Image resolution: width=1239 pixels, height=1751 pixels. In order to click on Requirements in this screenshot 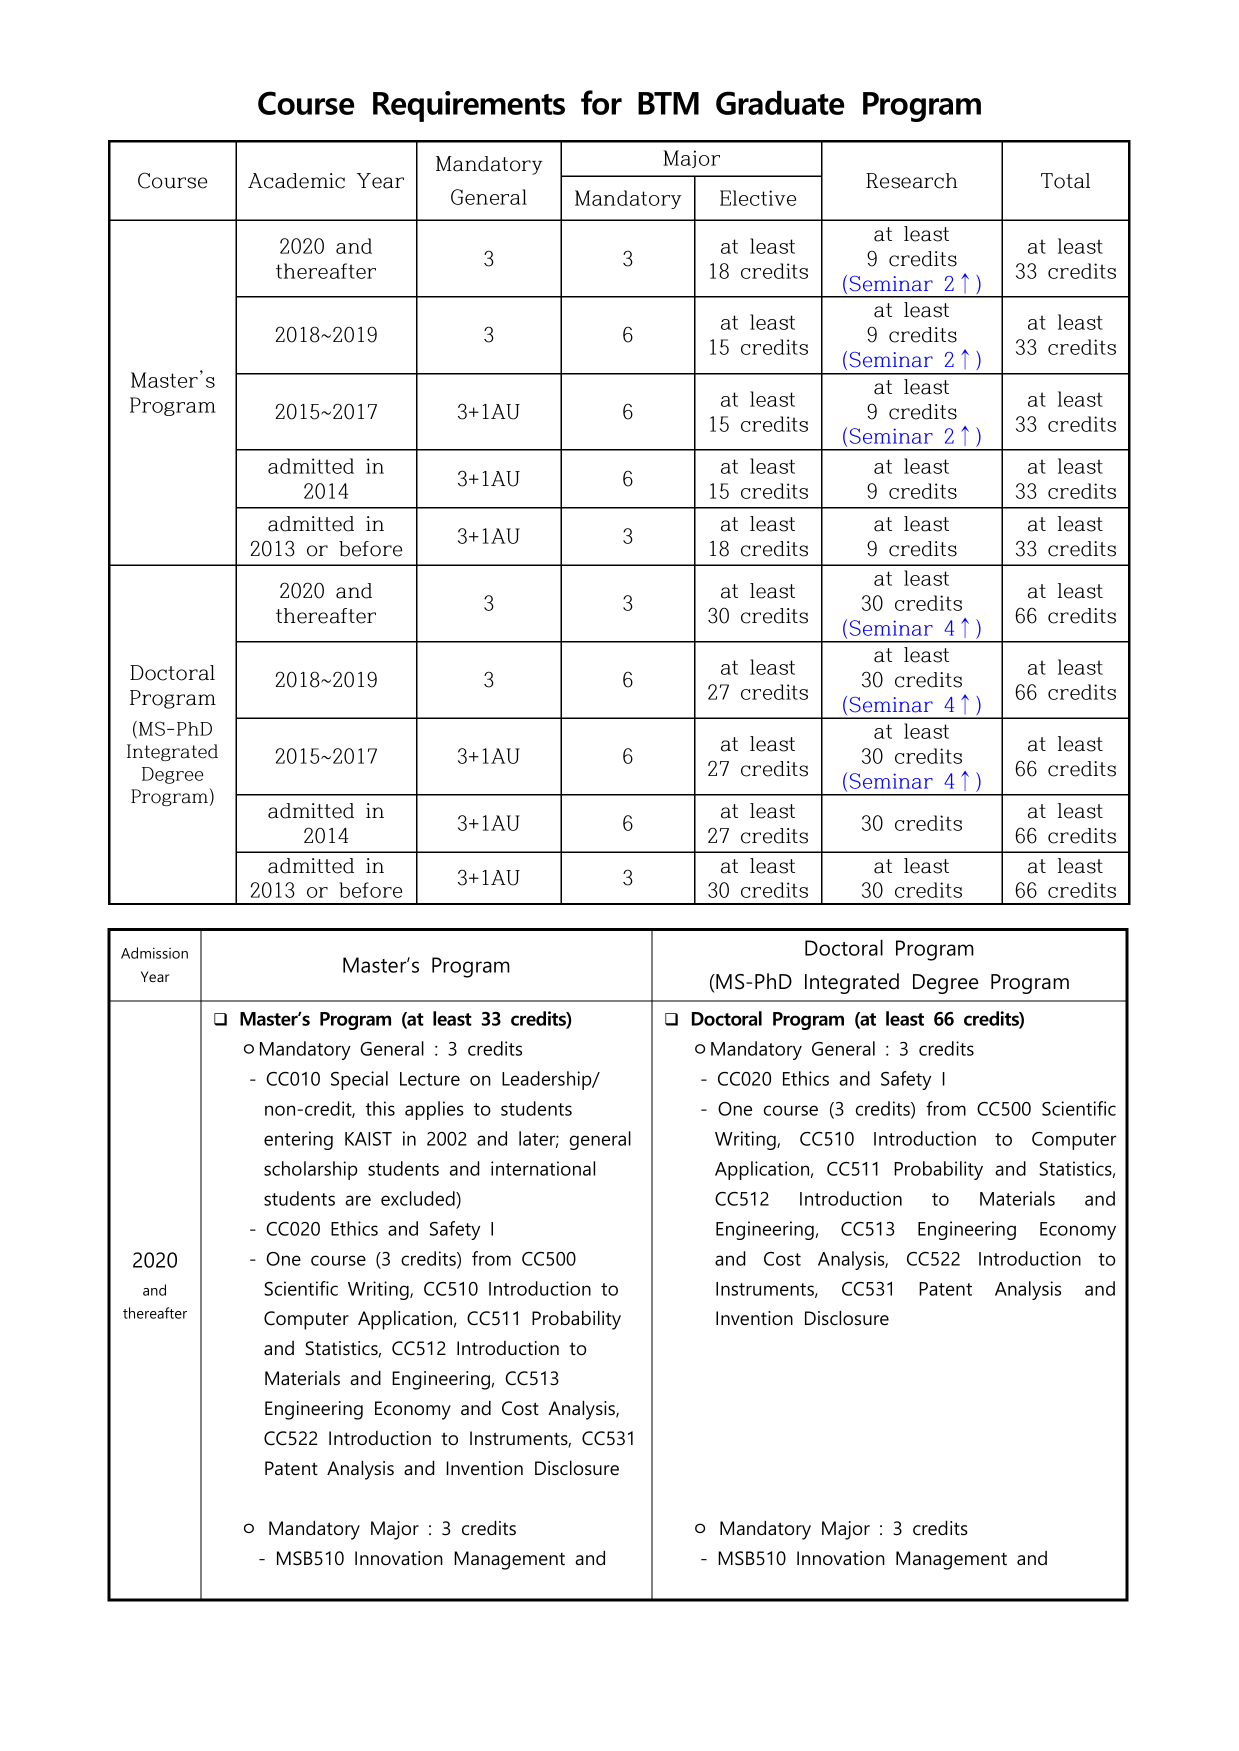, I will do `click(469, 106)`.
